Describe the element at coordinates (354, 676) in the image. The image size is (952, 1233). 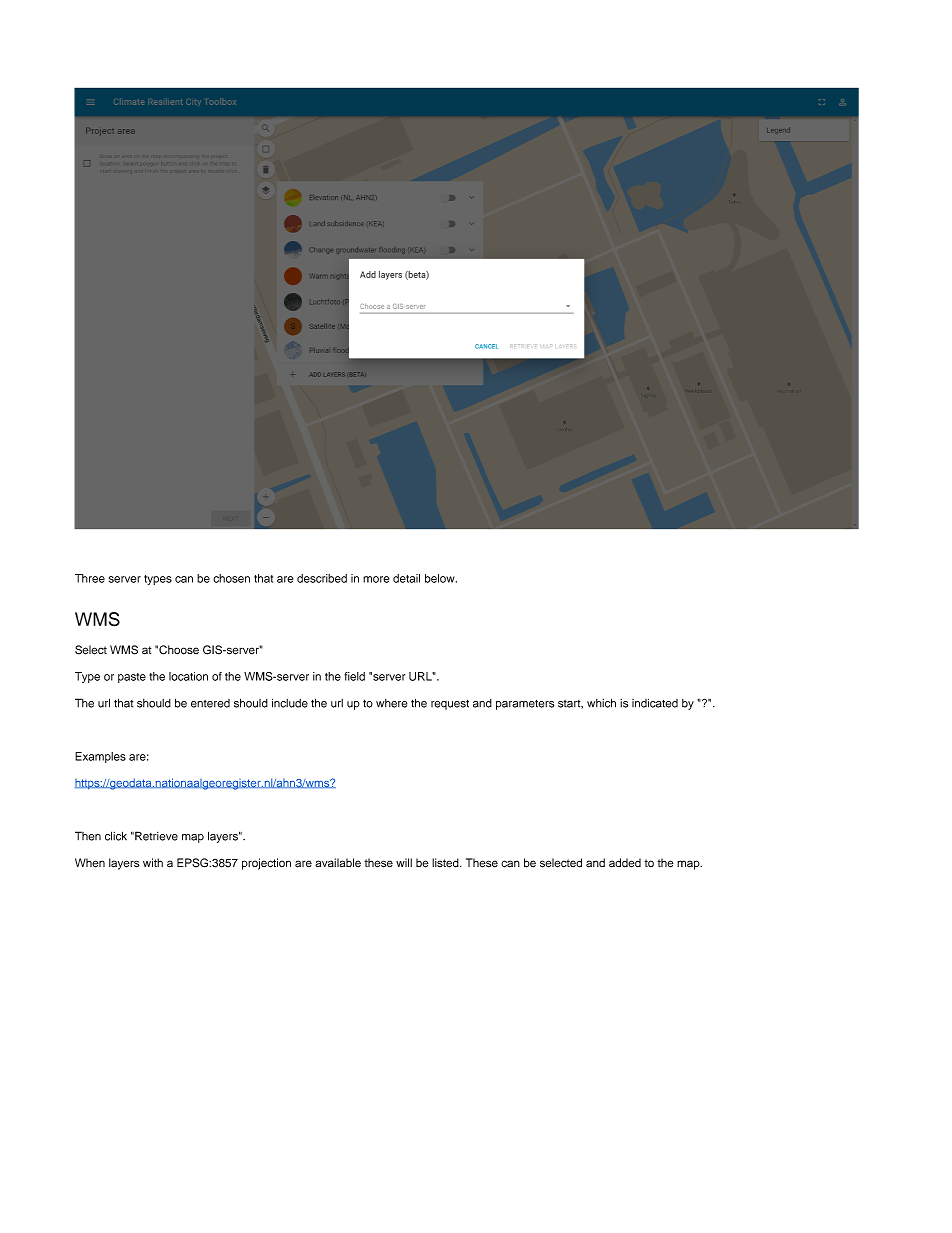
I see `field` at that location.
